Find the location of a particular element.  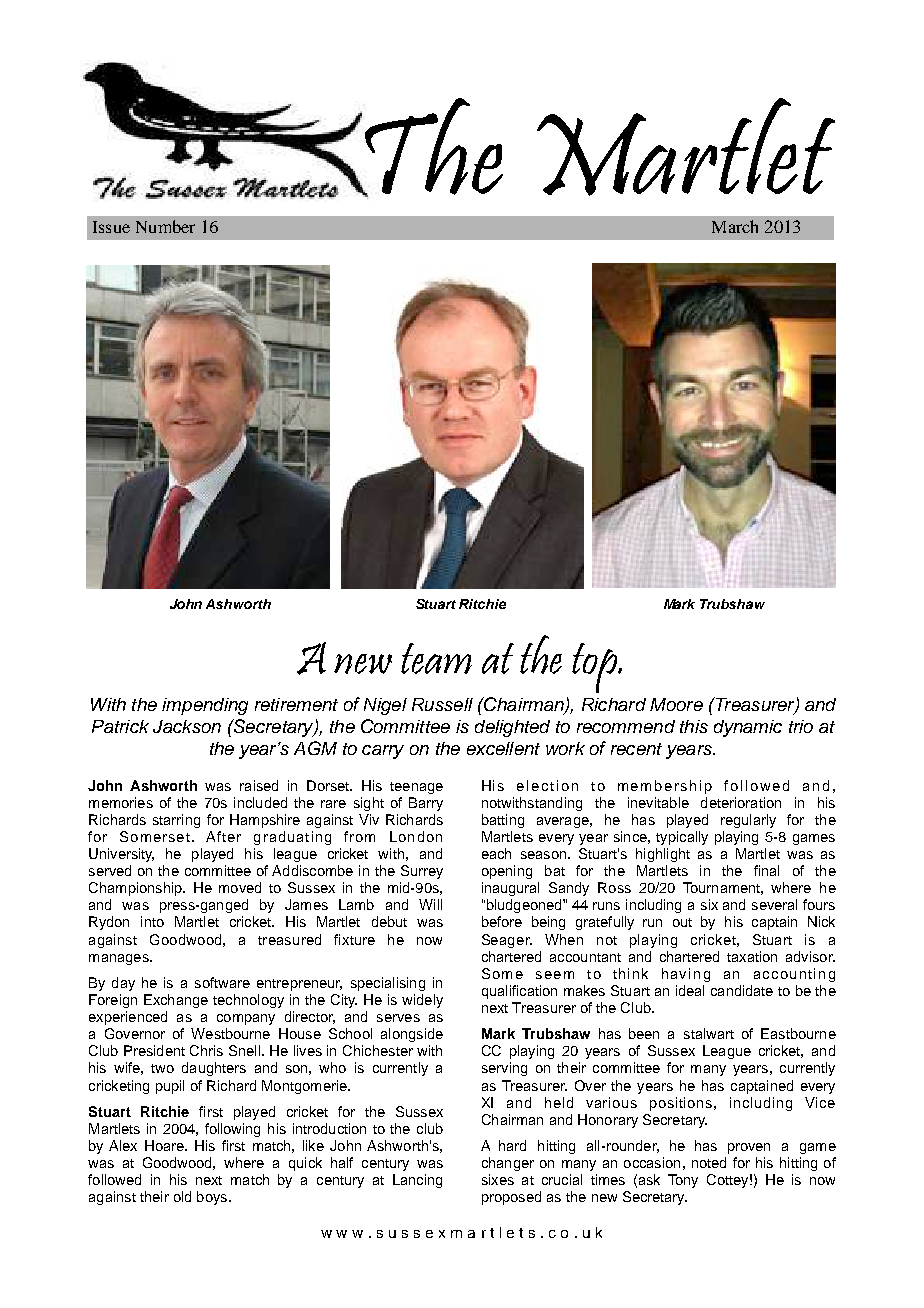

starring is located at coordinates (176, 821).
